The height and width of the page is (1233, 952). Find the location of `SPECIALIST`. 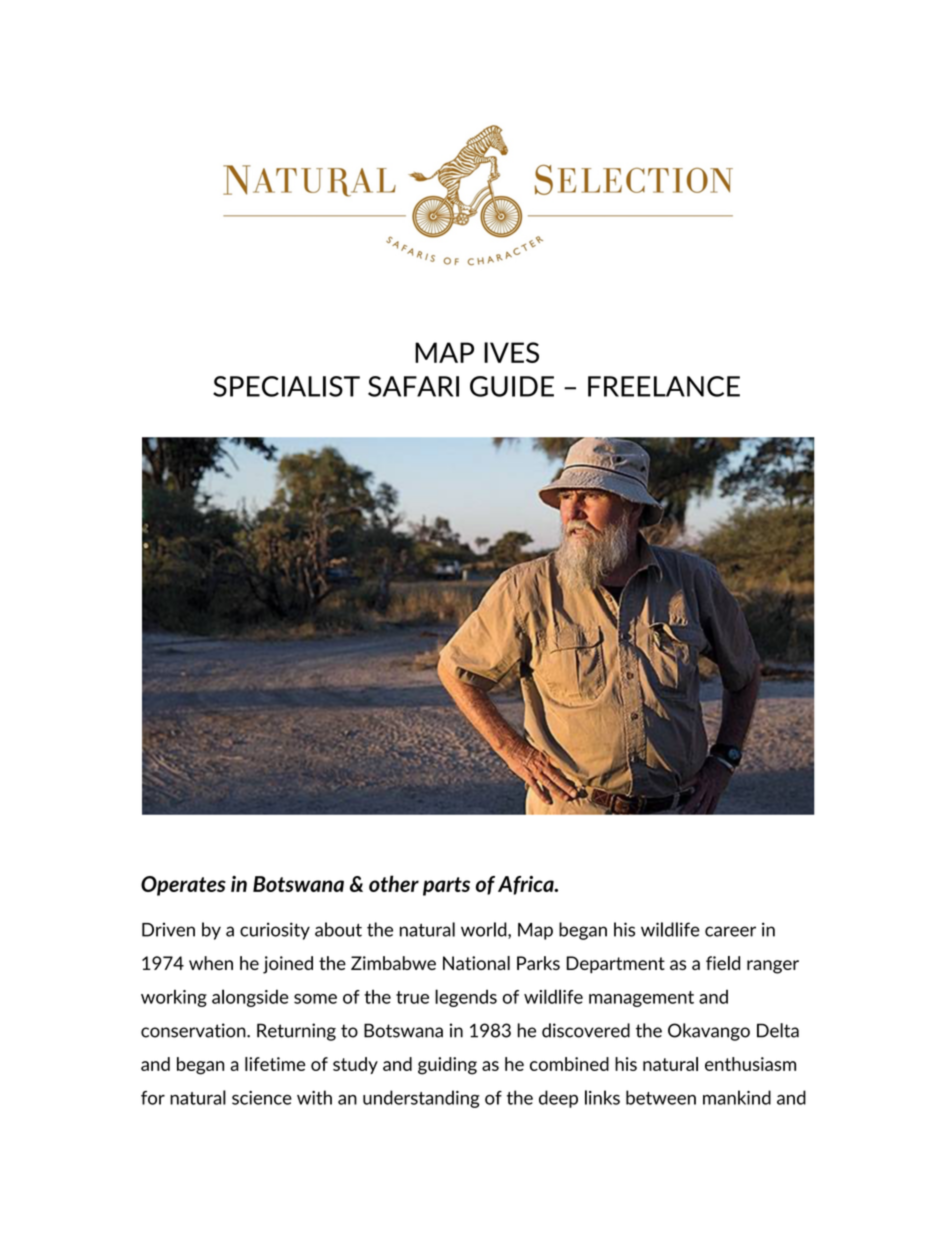

SPECIALIST is located at coordinates (286, 386).
